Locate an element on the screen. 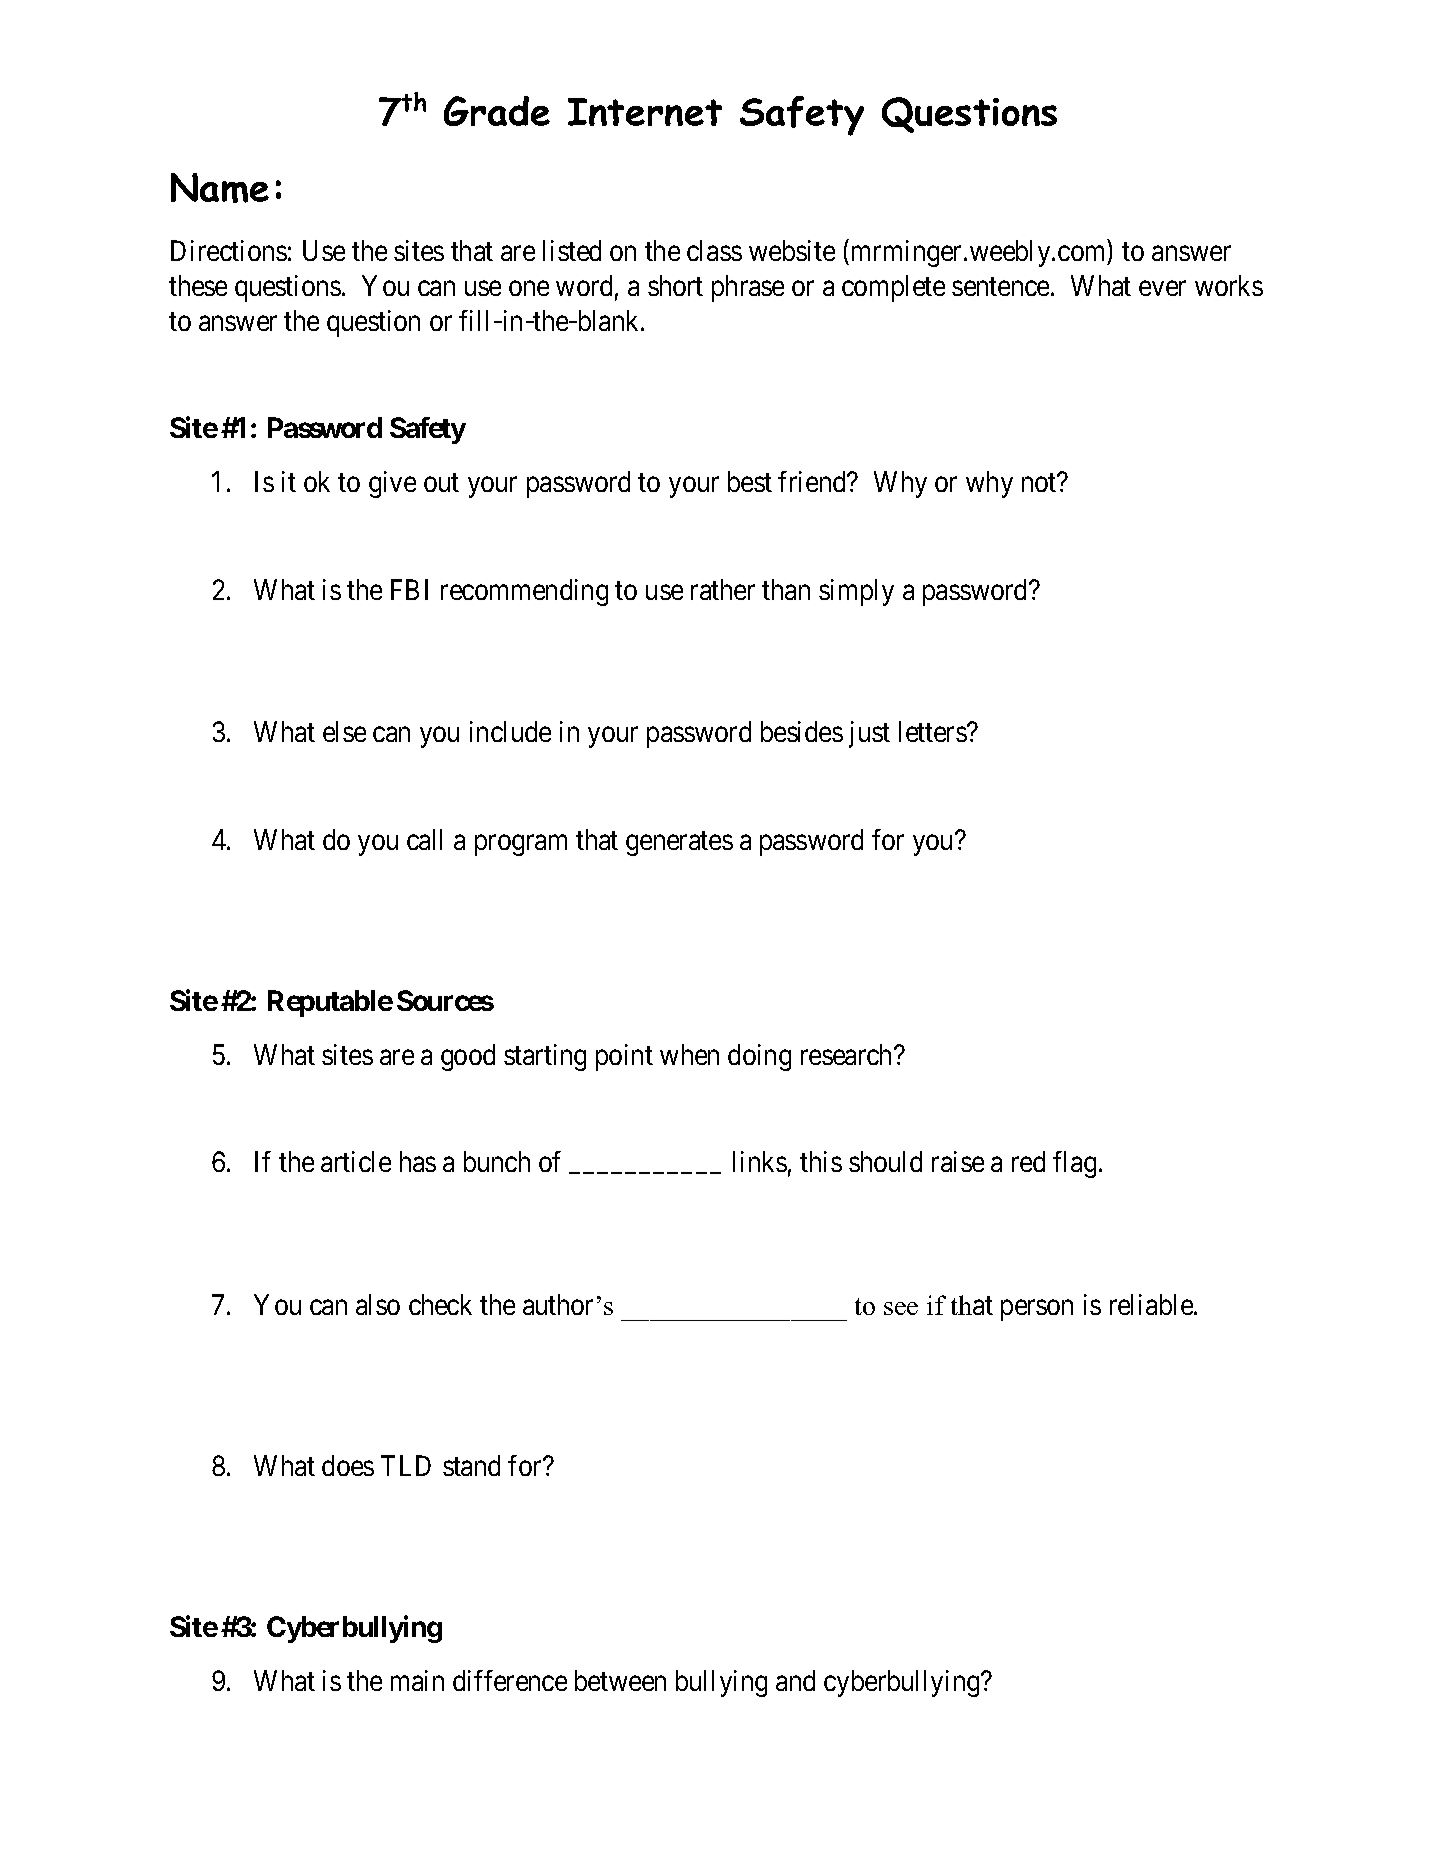 The height and width of the screenshot is (1860, 1438). ever is located at coordinates (1162, 288).
